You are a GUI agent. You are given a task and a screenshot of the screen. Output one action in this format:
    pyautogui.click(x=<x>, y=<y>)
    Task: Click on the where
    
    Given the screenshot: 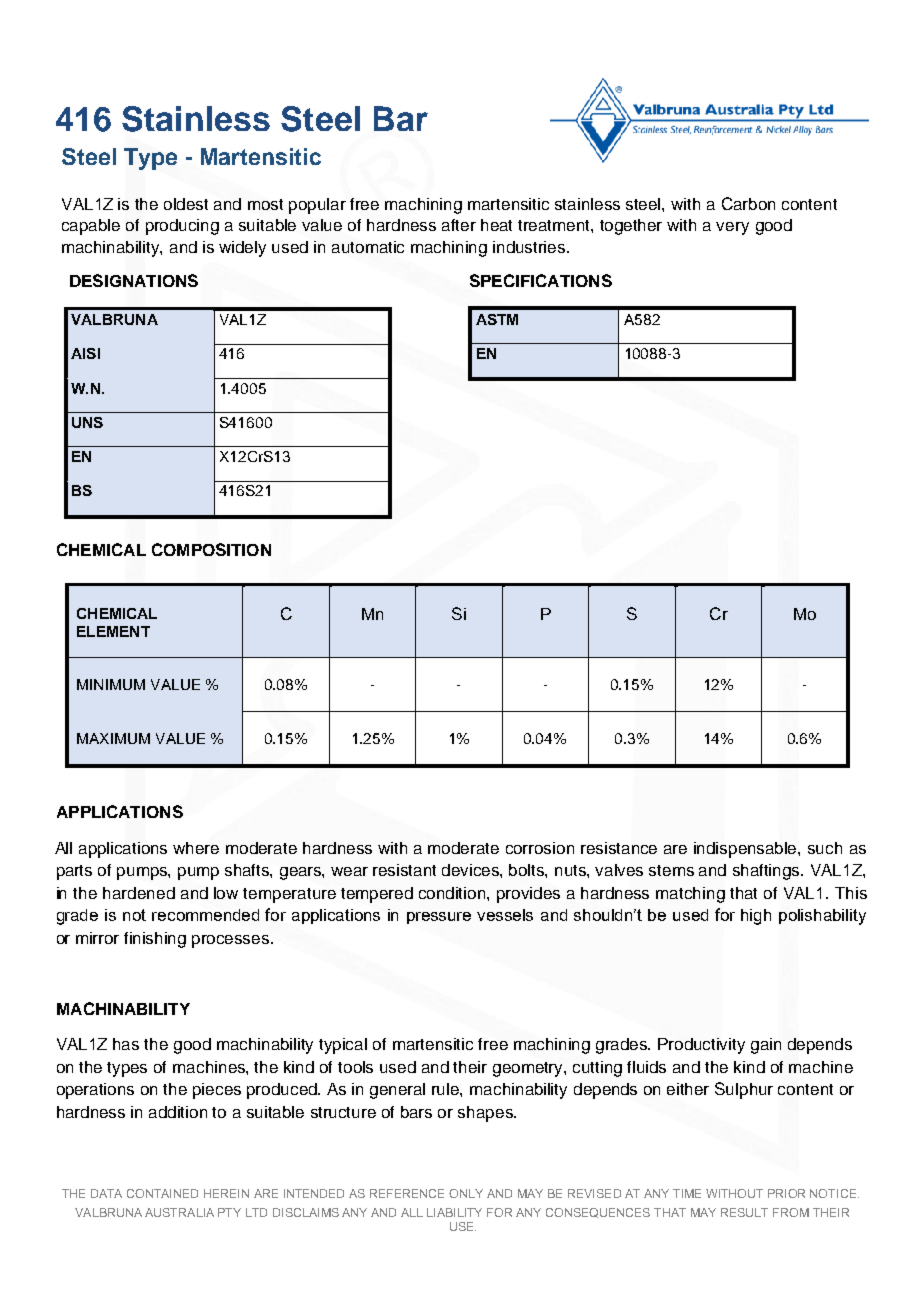 What is the action you would take?
    pyautogui.click(x=196, y=848)
